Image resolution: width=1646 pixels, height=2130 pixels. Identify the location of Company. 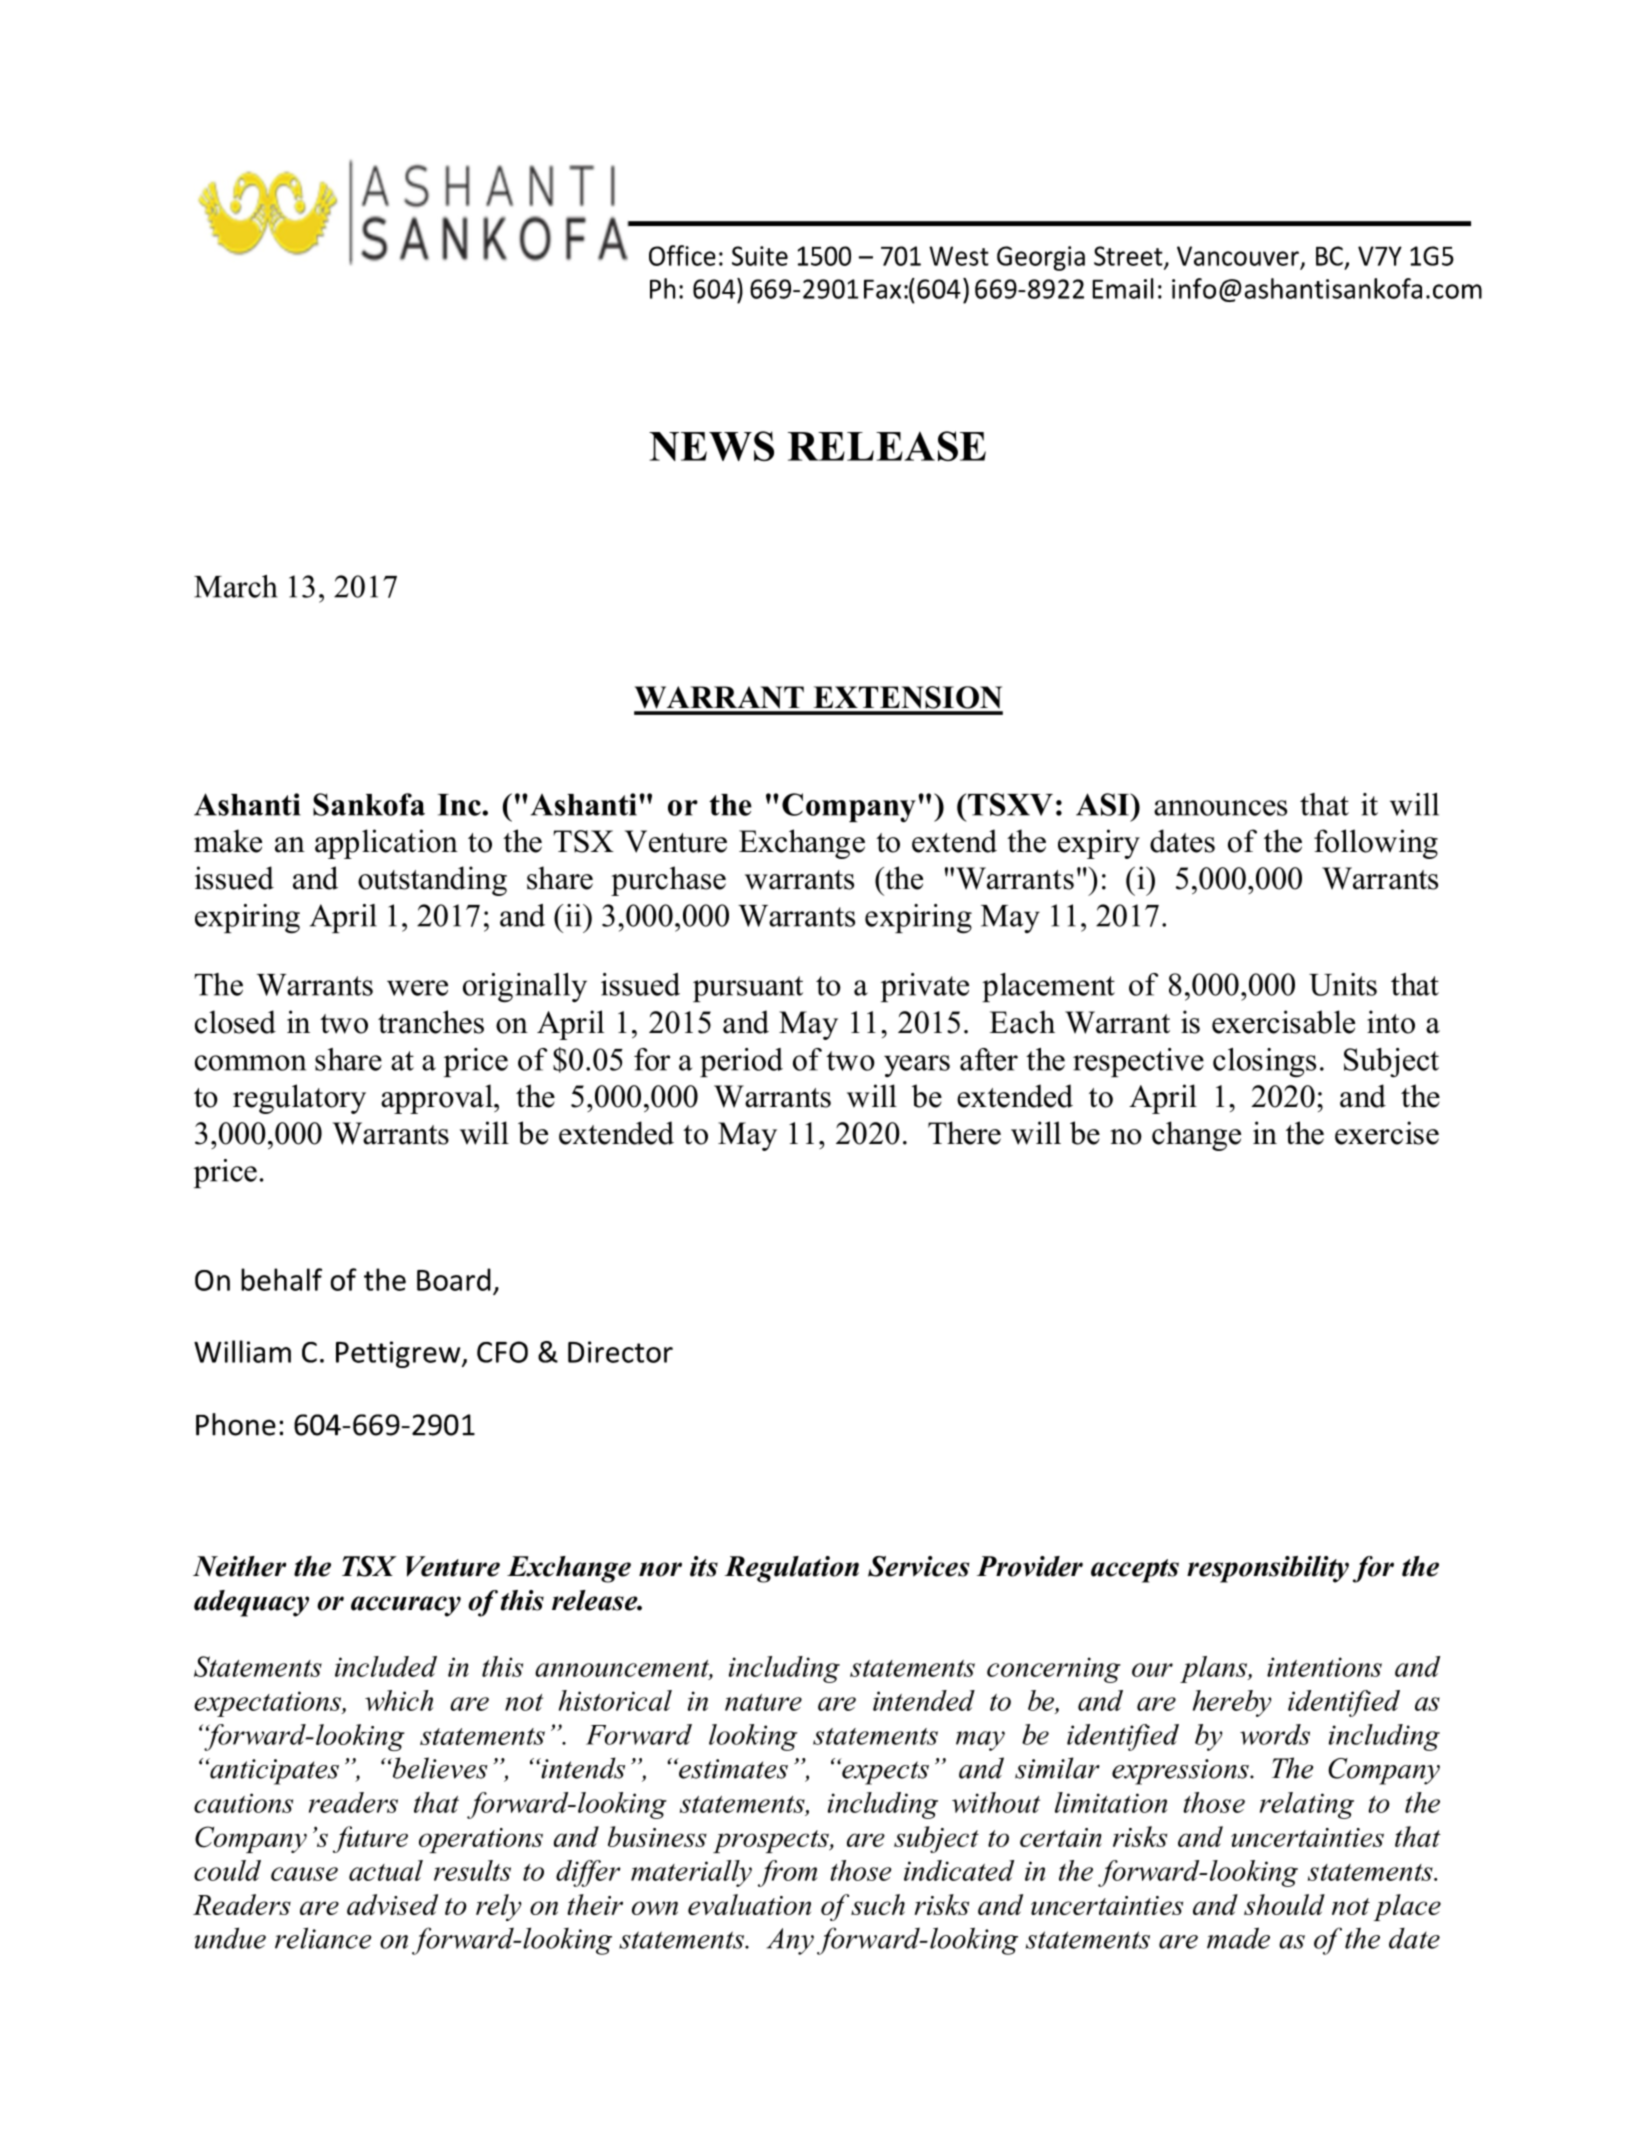
(849, 807).
